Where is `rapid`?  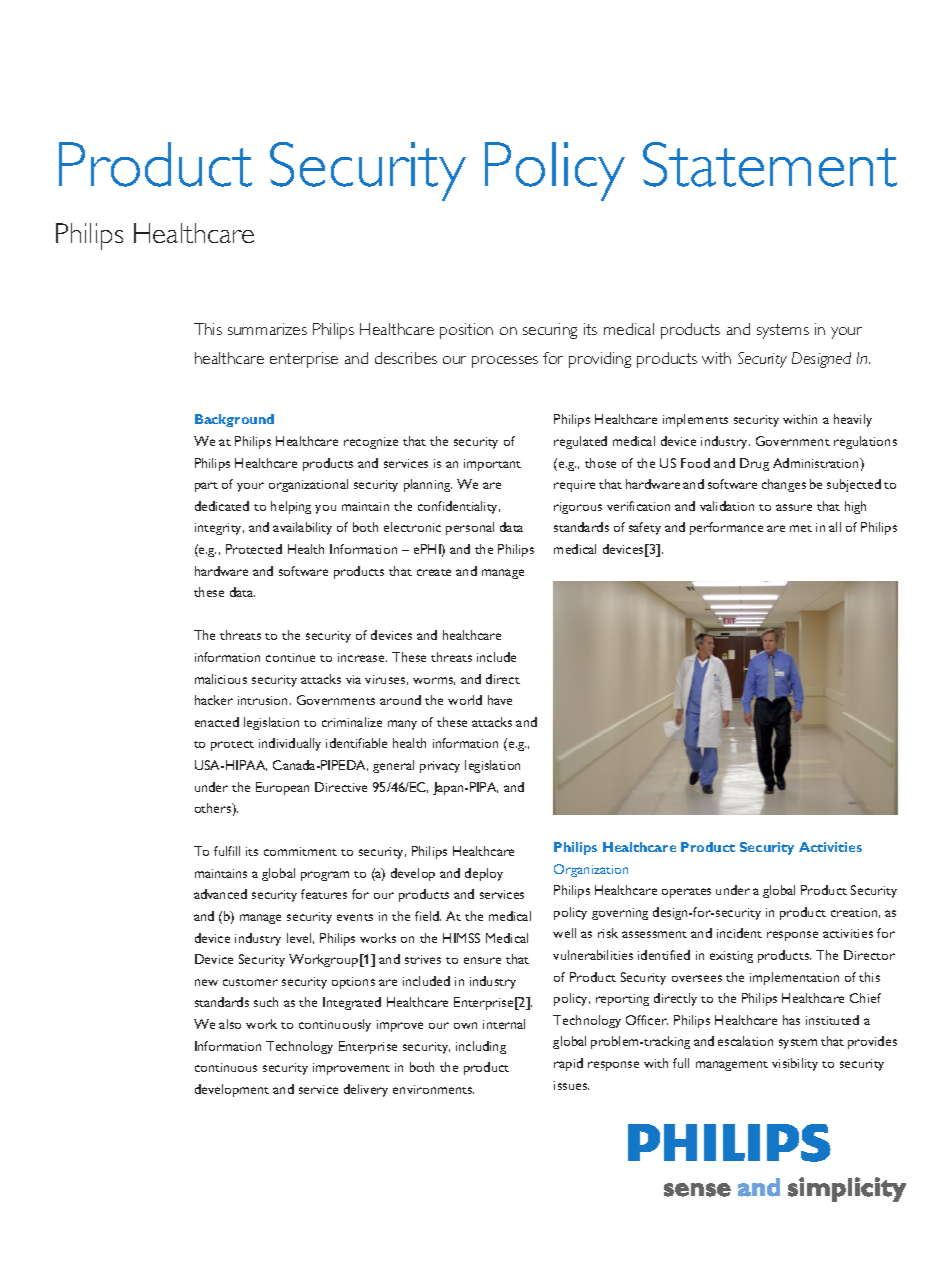 rapid is located at coordinates (568, 1064).
